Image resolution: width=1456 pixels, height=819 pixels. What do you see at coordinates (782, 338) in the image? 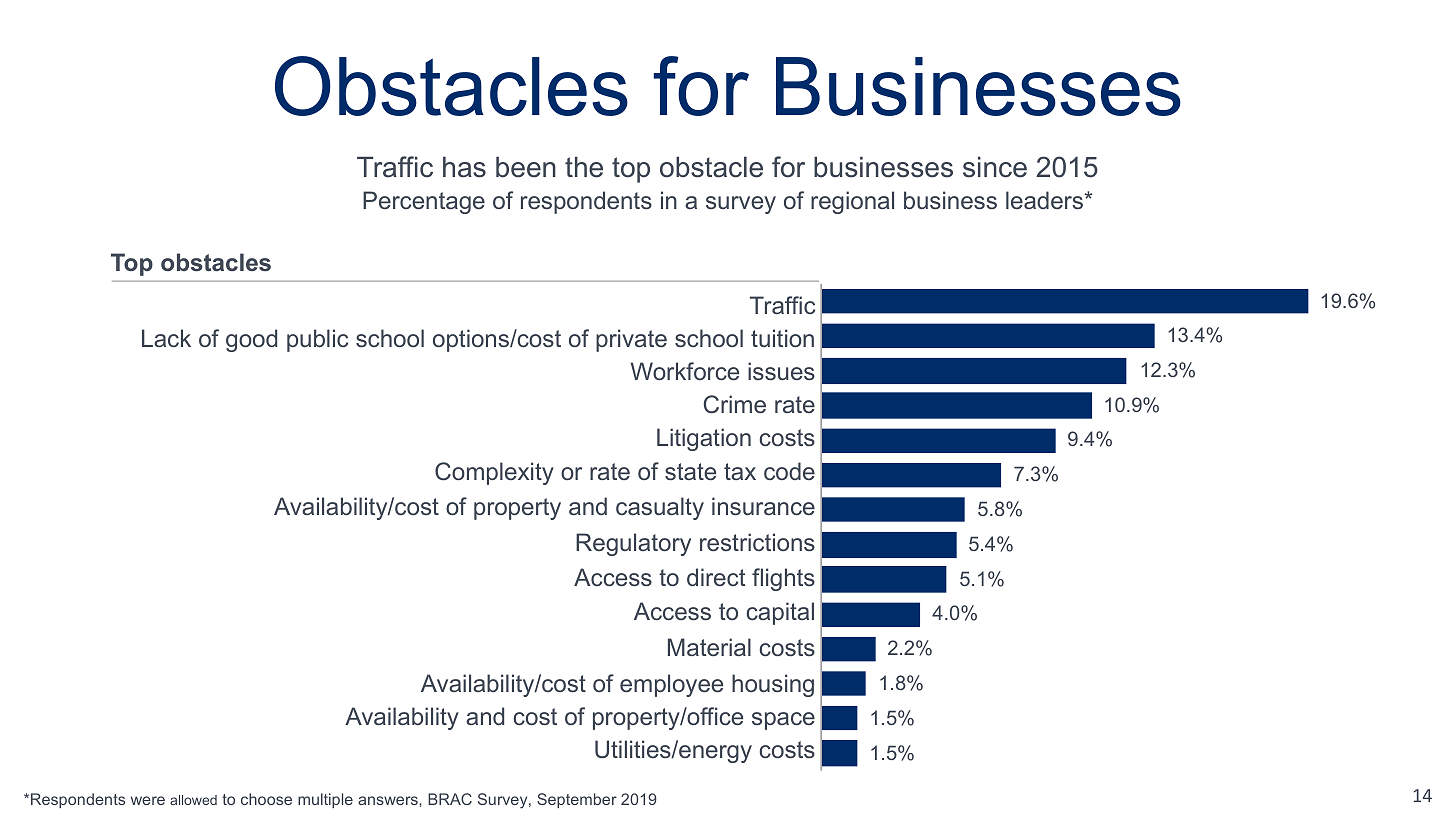
I see `tuition` at bounding box center [782, 338].
